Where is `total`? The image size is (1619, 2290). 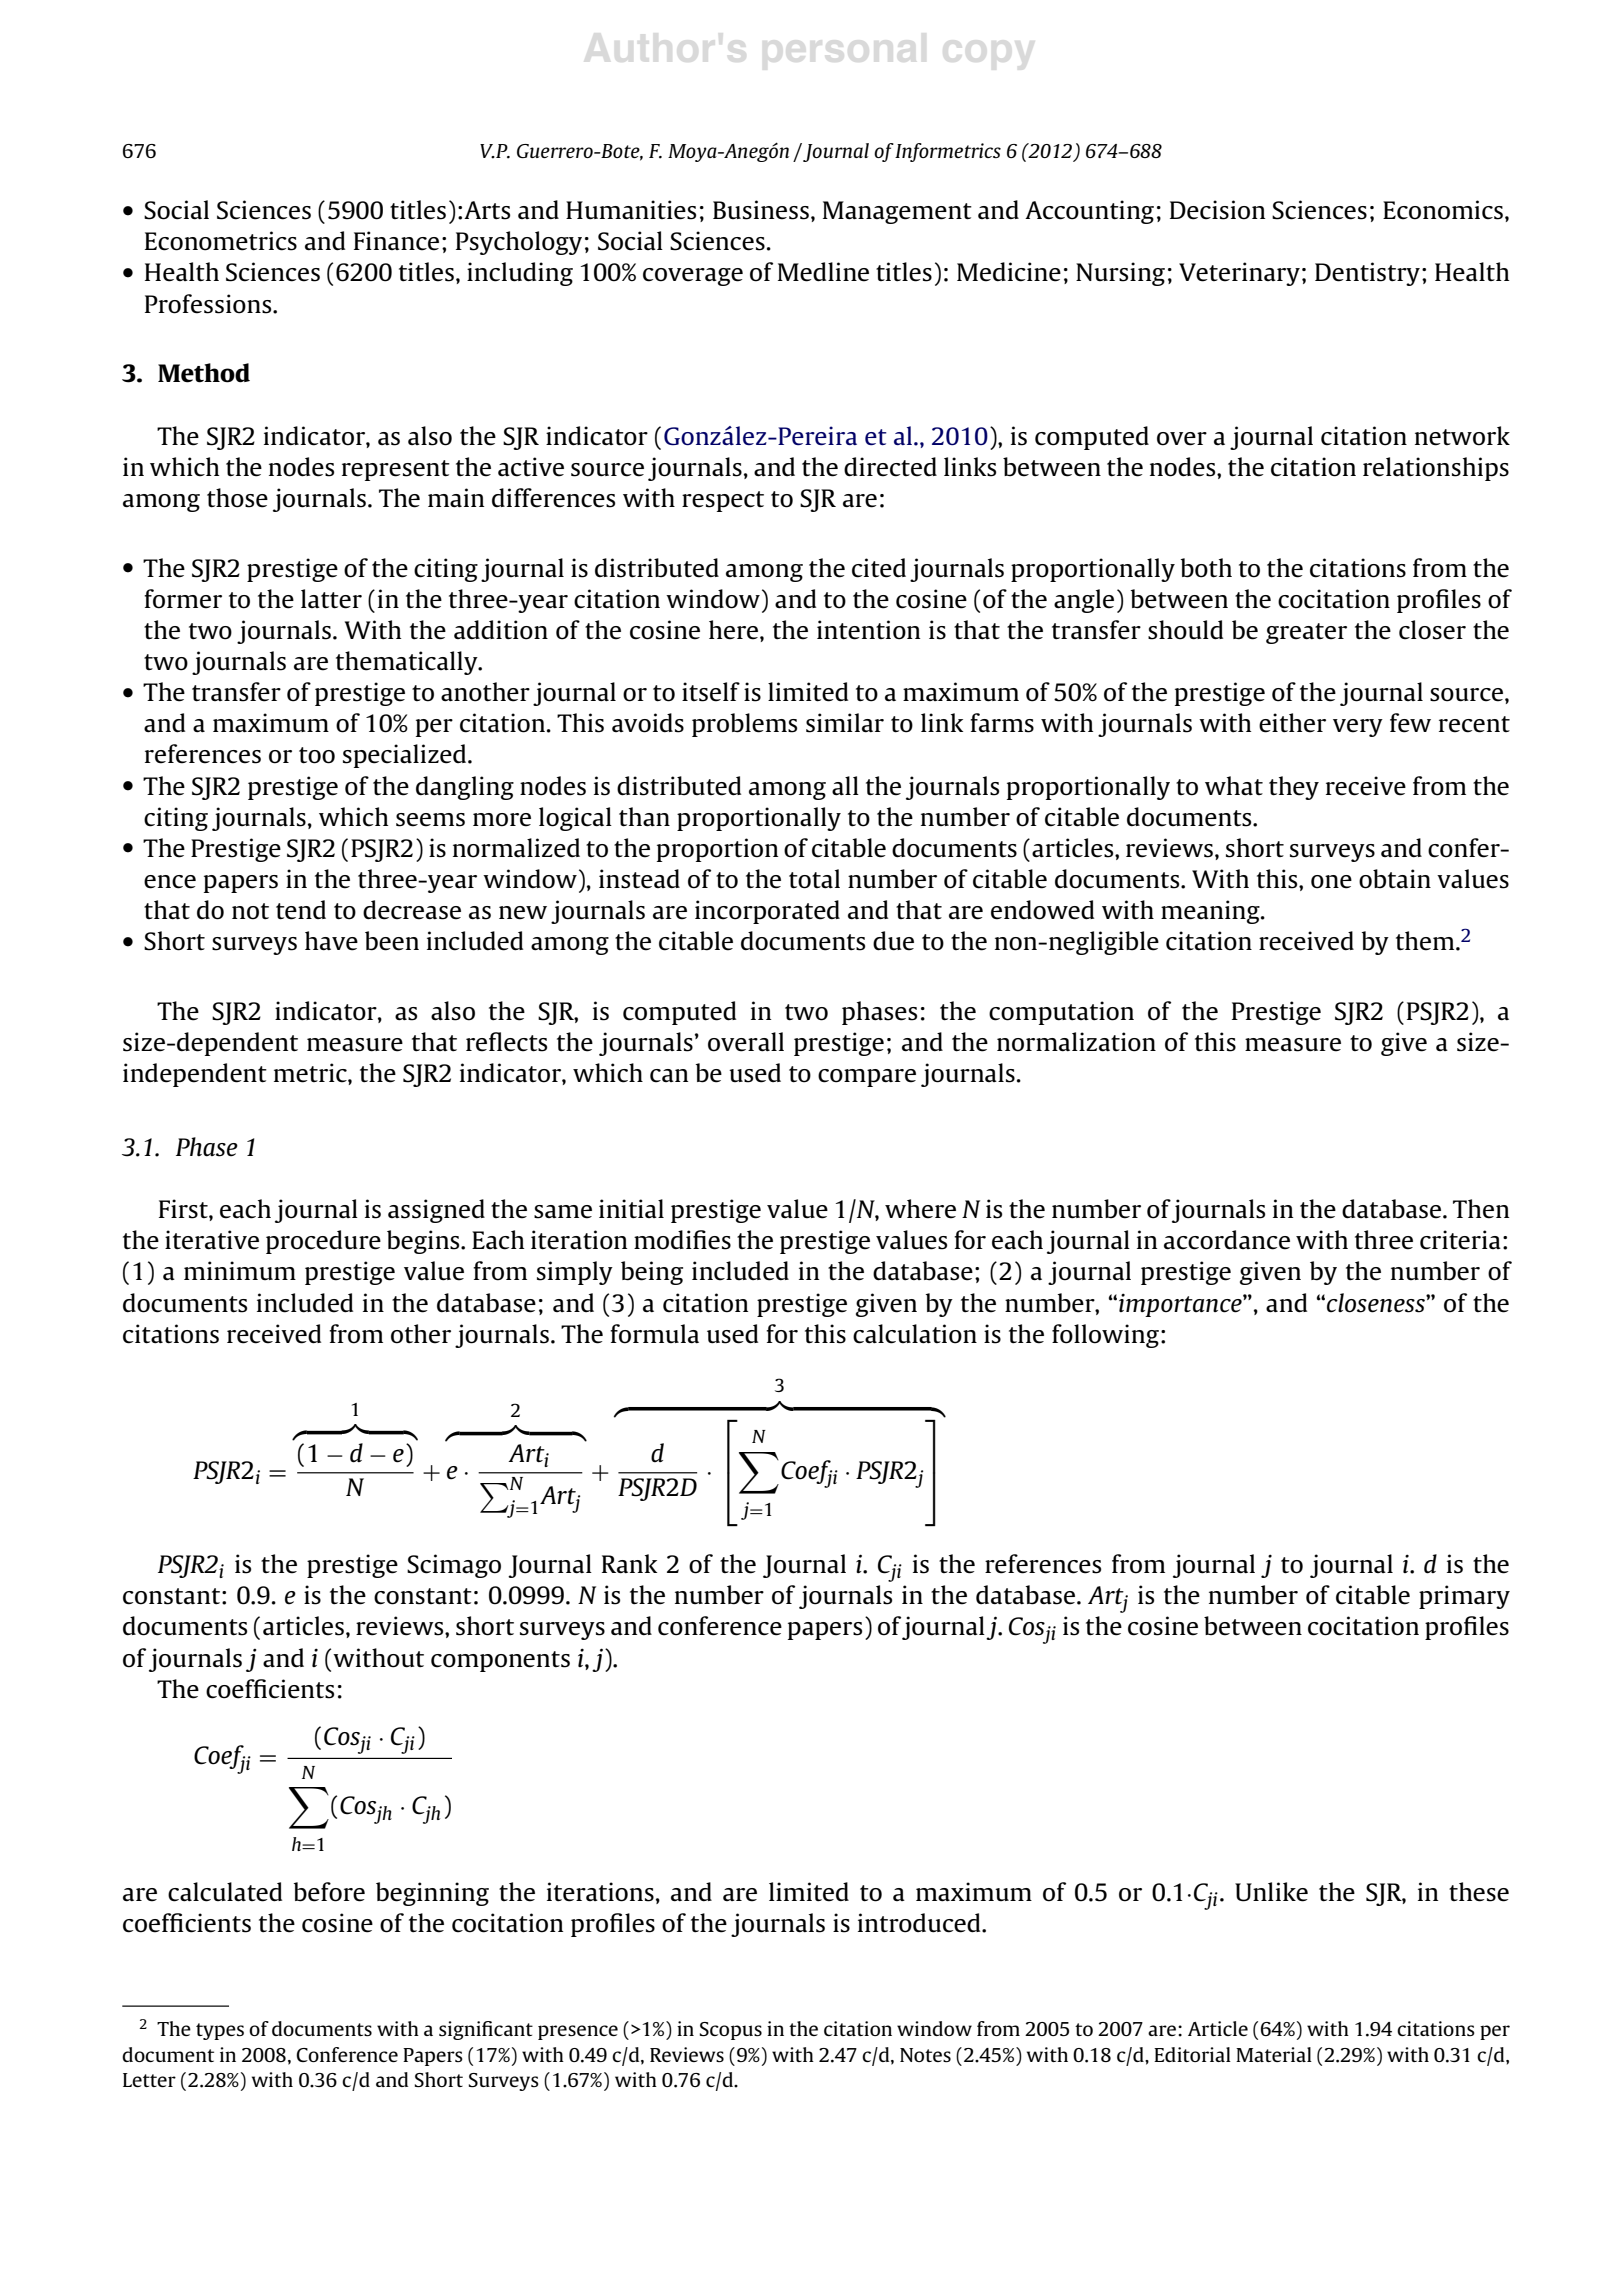 total is located at coordinates (814, 879).
